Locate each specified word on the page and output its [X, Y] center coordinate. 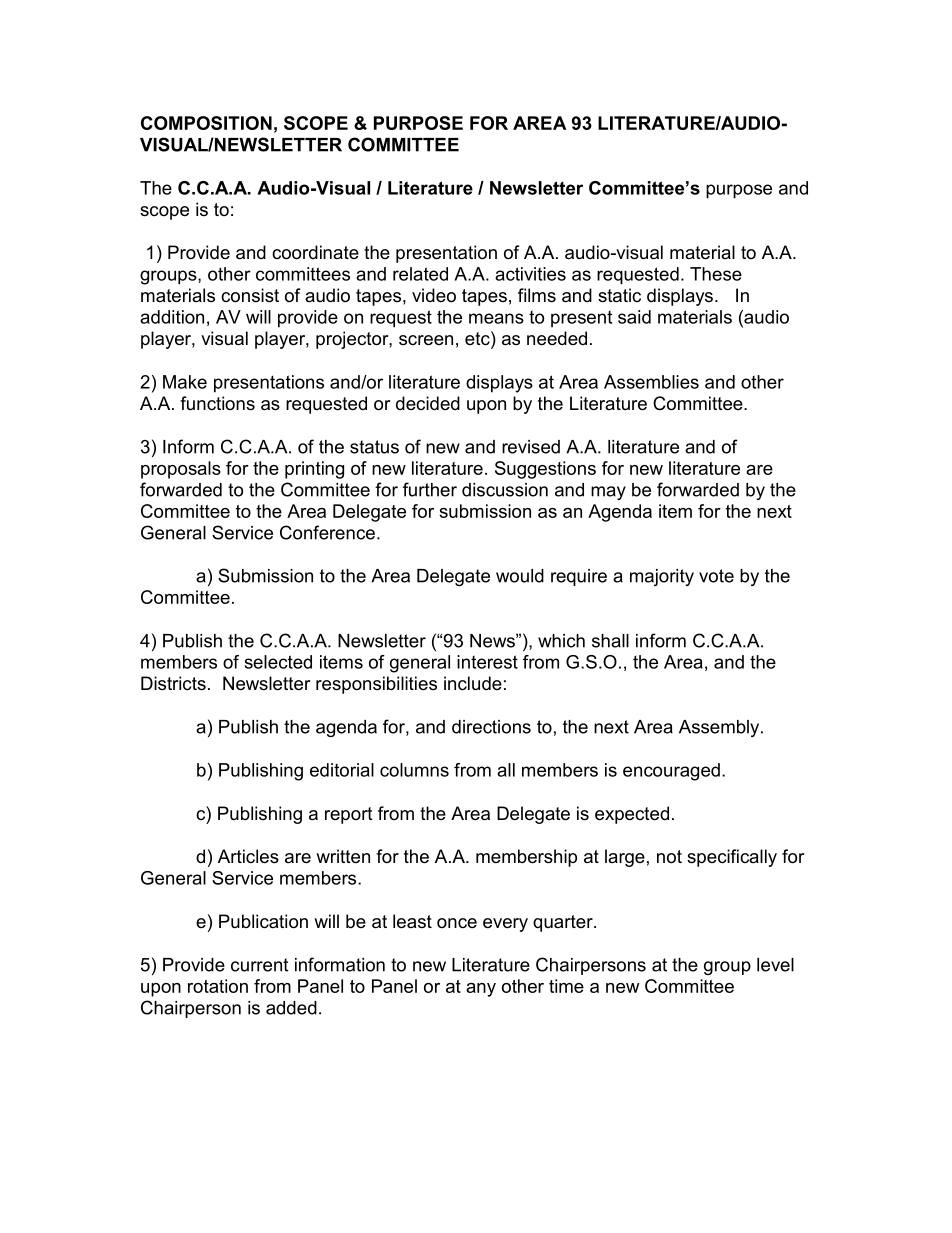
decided [428, 403]
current [259, 965]
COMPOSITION [206, 123]
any [481, 990]
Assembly [720, 728]
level [775, 965]
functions [217, 403]
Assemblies [651, 382]
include [473, 683]
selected [278, 662]
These [716, 274]
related [420, 274]
